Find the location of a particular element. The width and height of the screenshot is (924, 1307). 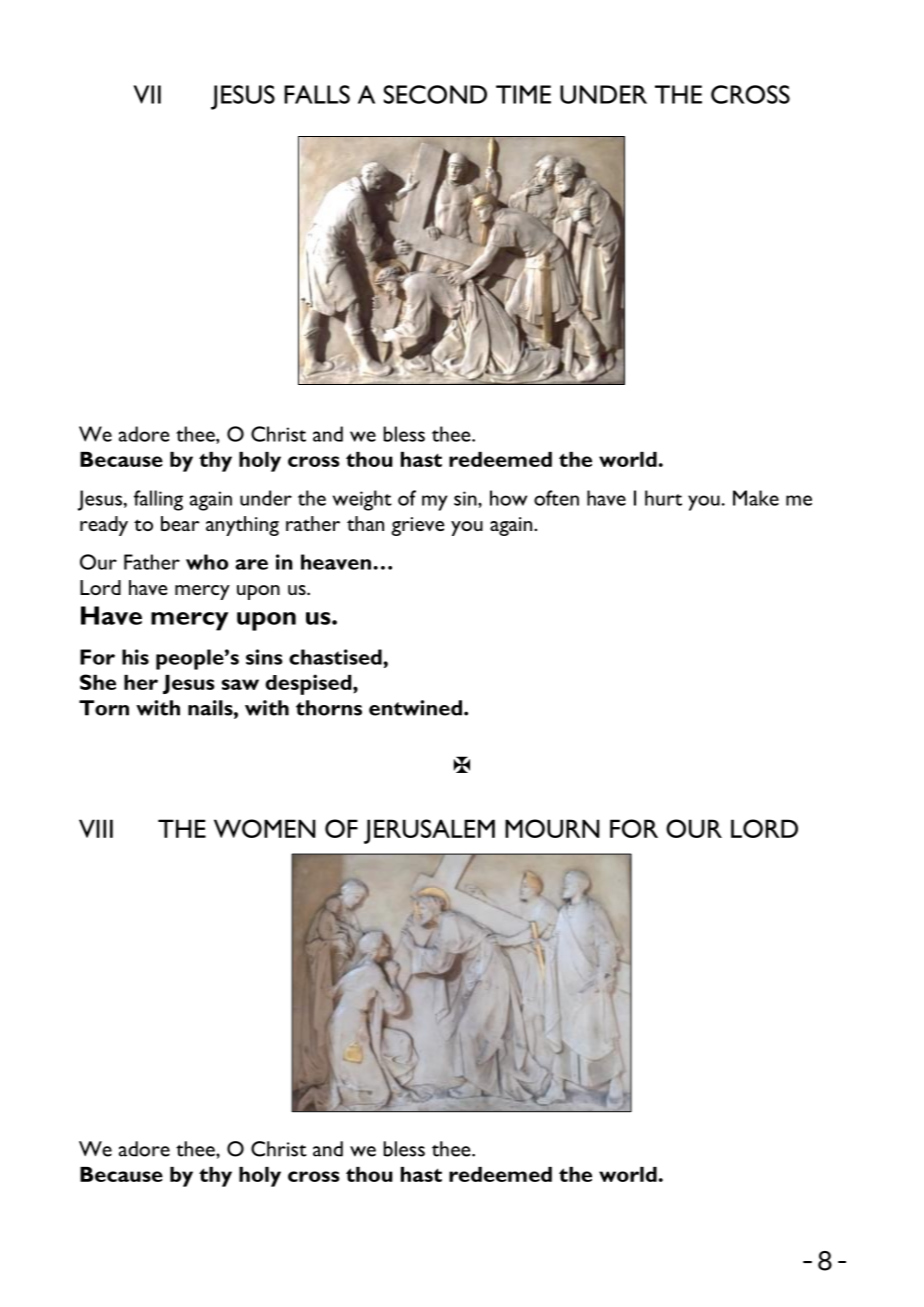

FALLS is located at coordinates (317, 94).
